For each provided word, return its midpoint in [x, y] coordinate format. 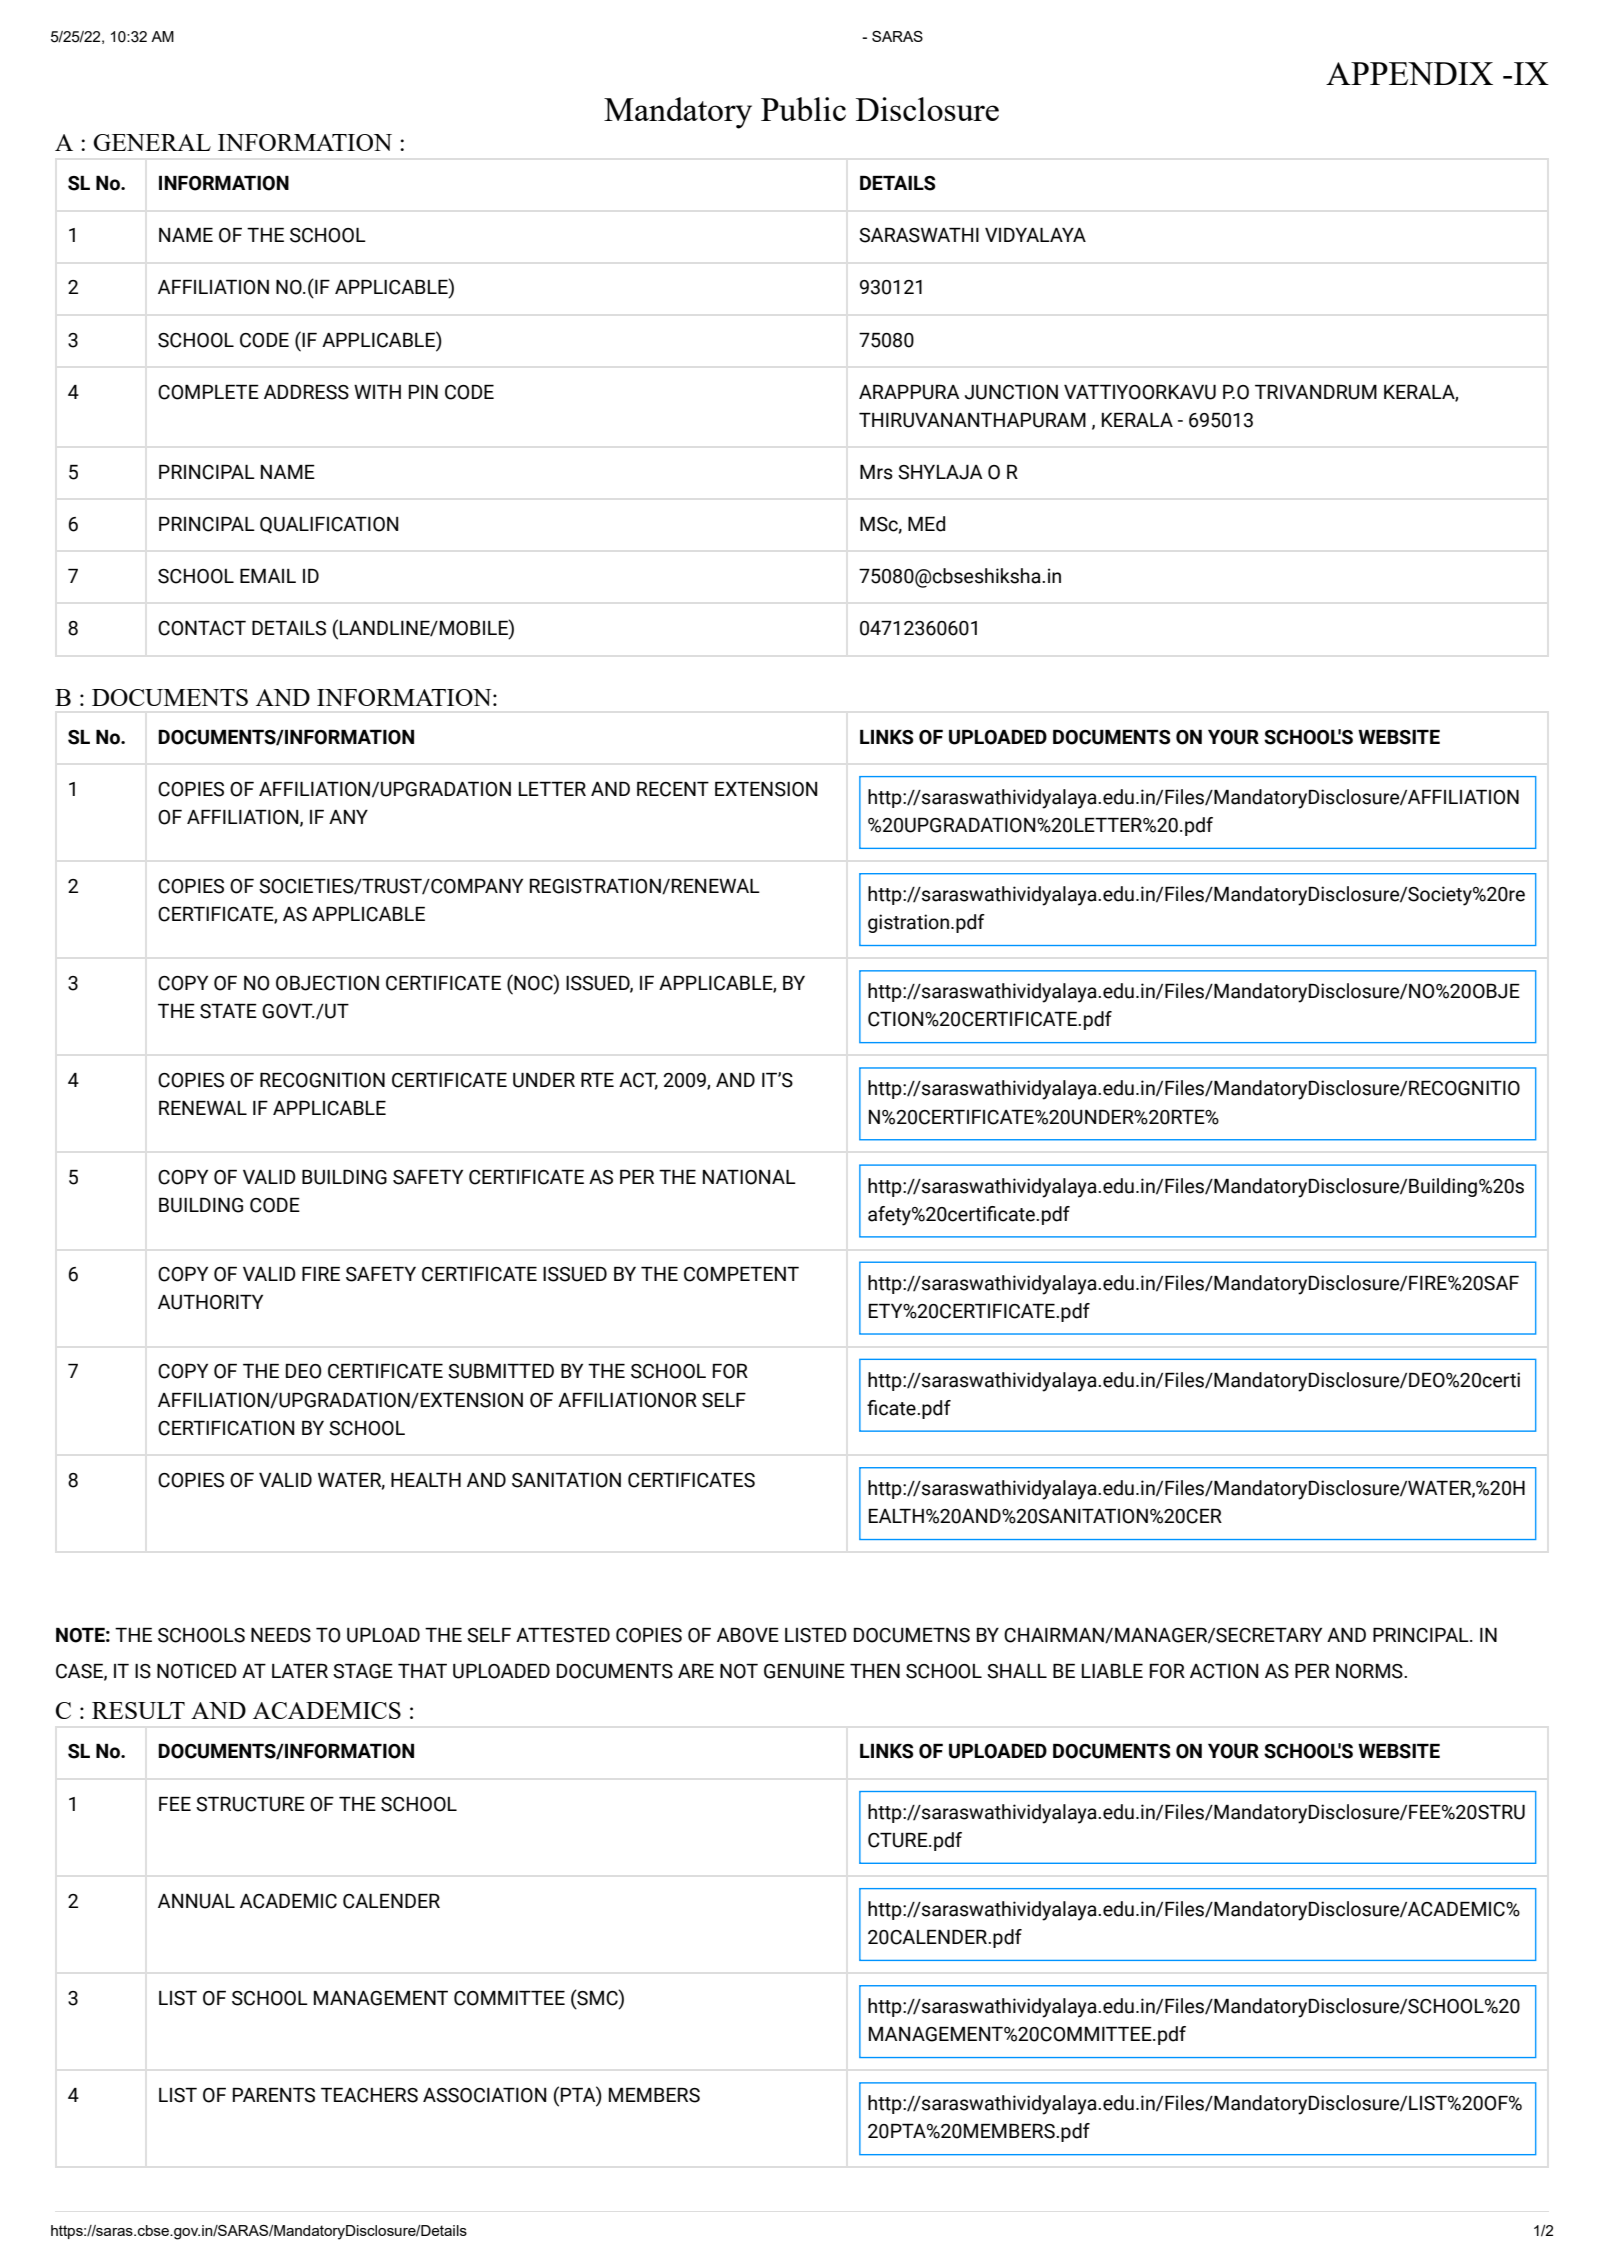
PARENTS [274, 2095]
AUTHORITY [210, 1302]
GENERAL [152, 142]
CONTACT [202, 628]
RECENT [673, 789]
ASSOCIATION [484, 2095]
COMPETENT [741, 1274]
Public [803, 109]
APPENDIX [1409, 73]
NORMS [1370, 1671]
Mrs [876, 472]
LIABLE [1112, 1671]
